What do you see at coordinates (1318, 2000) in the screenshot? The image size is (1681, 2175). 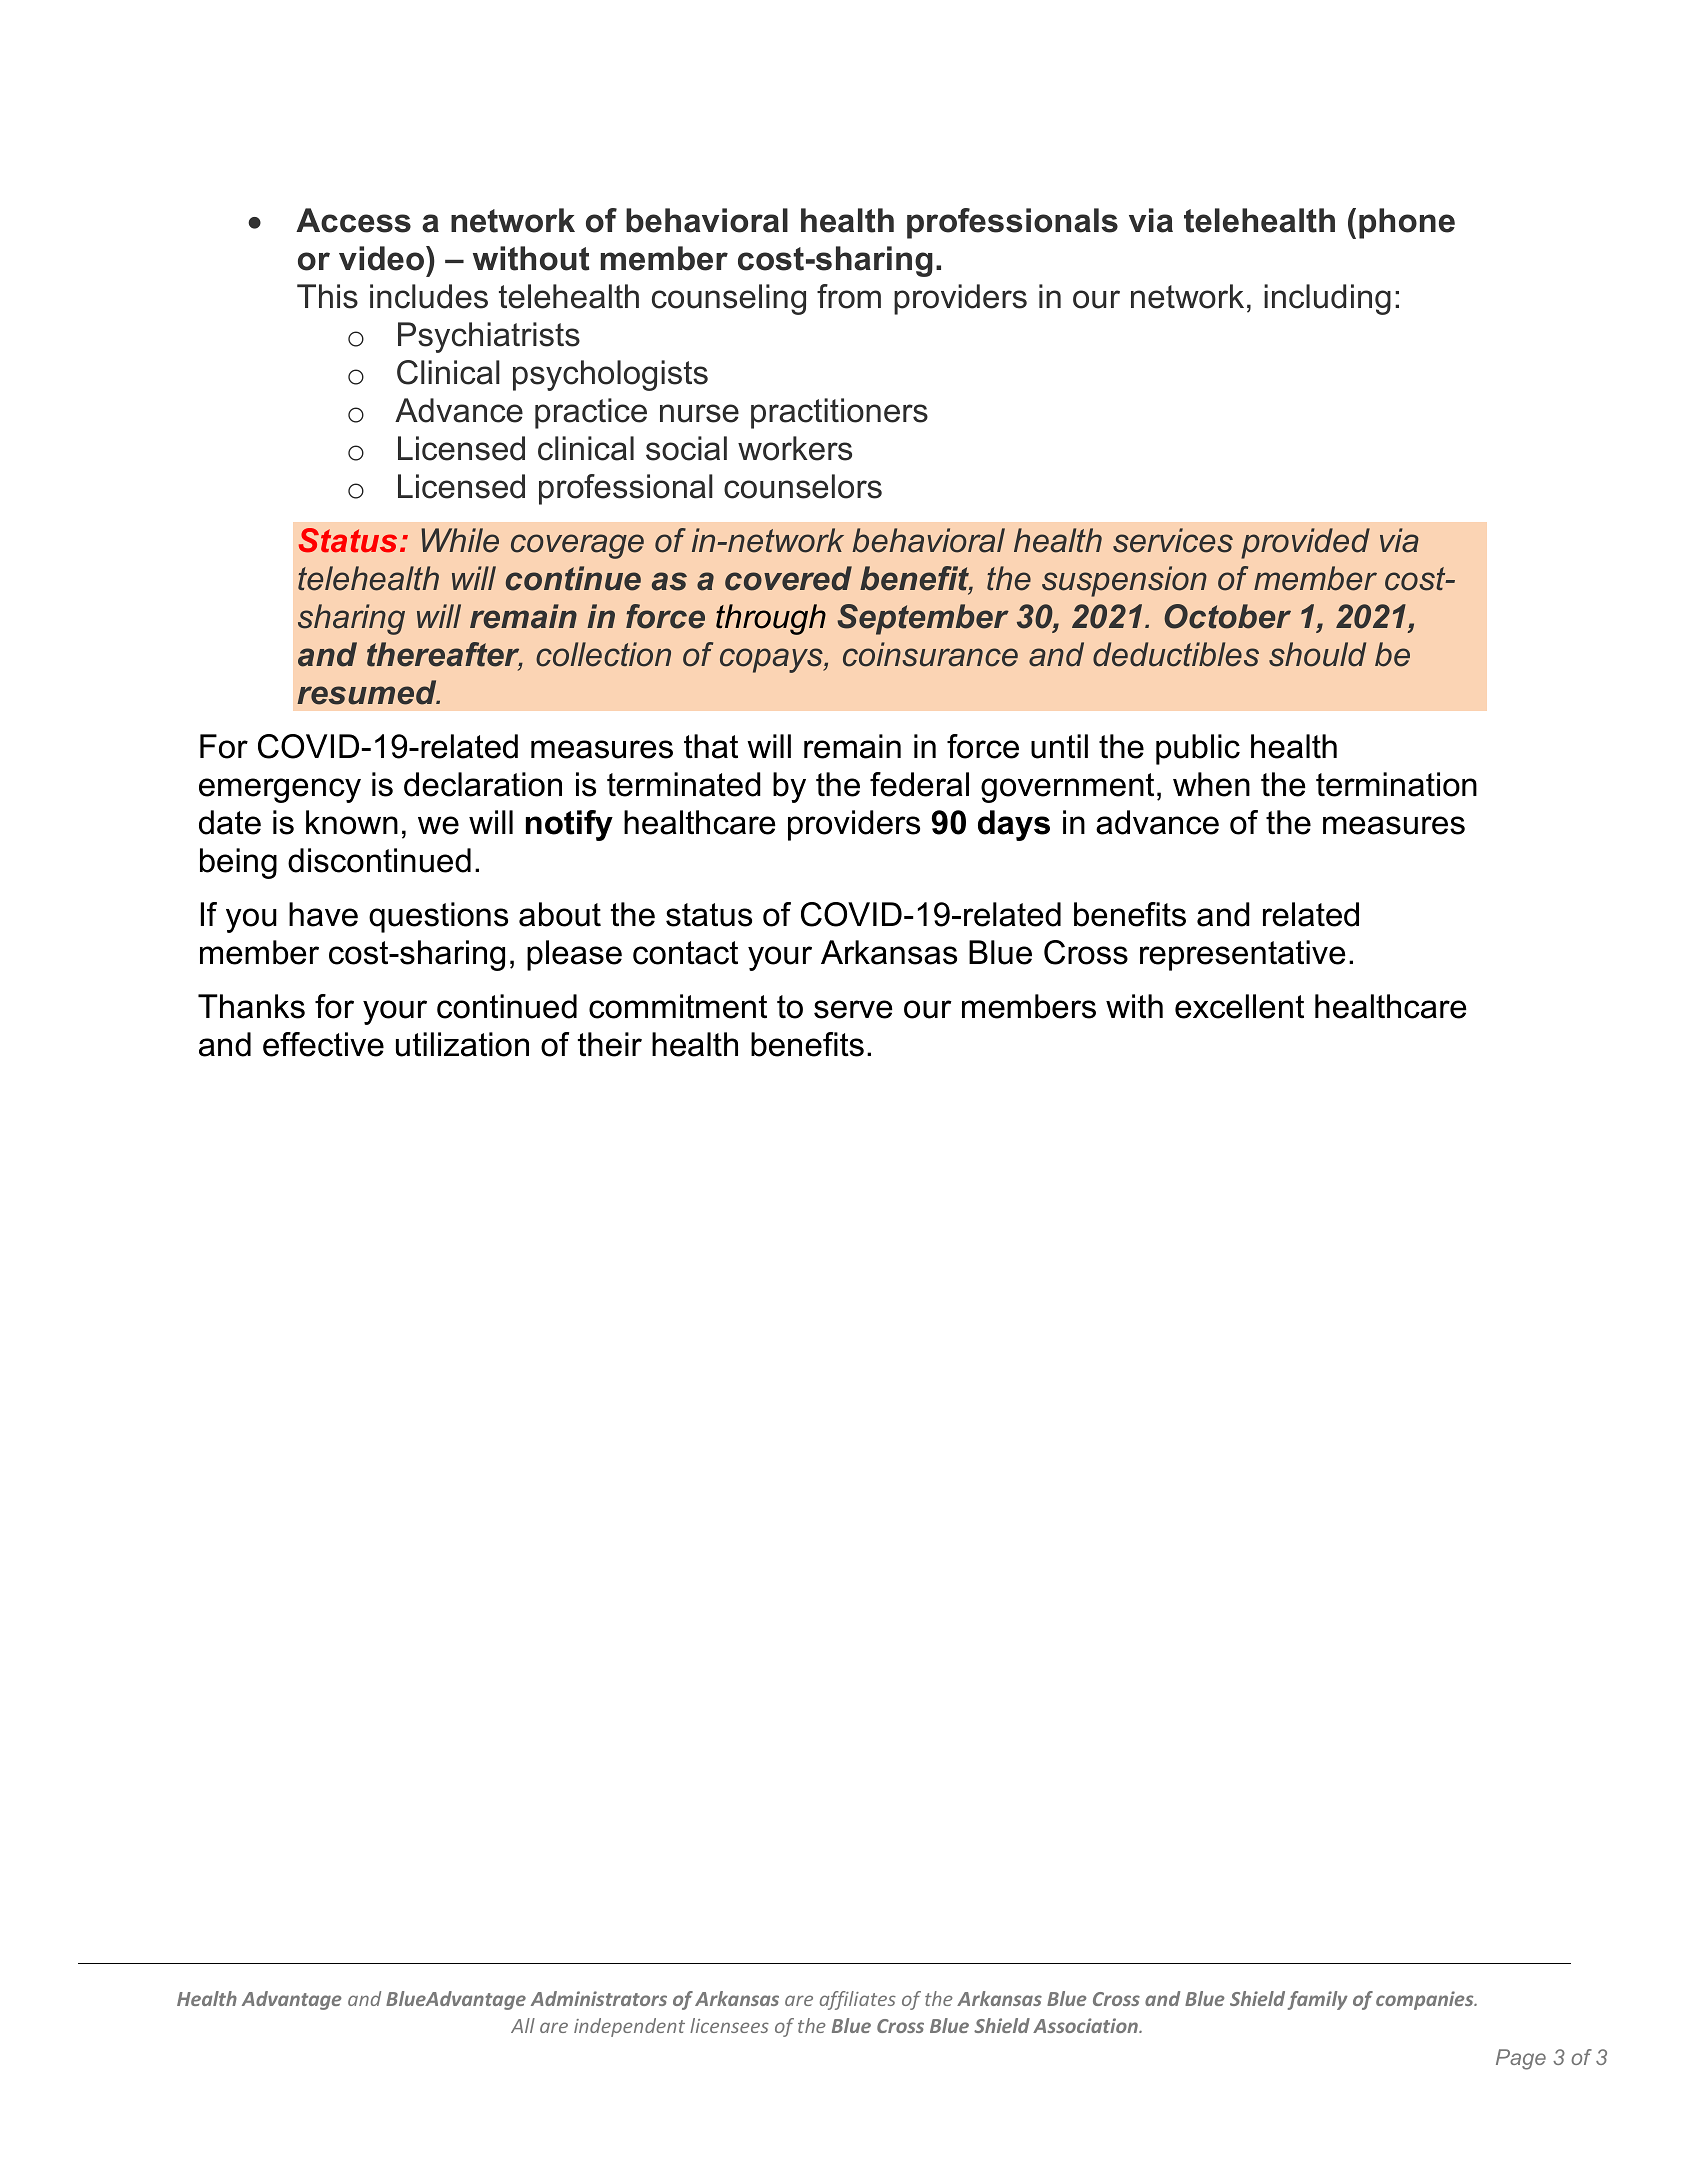 I see `family` at bounding box center [1318, 2000].
